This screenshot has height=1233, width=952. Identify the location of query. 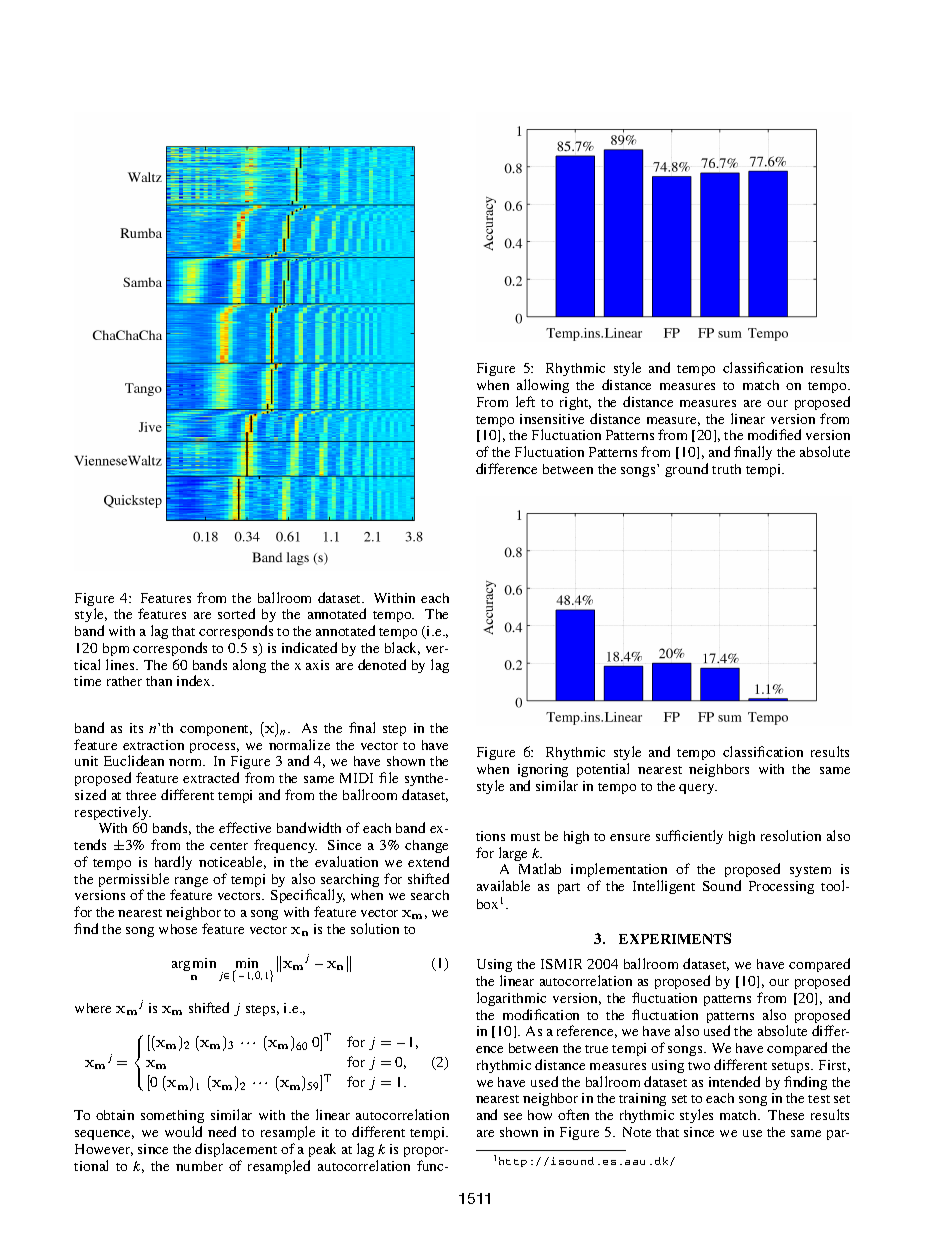
(698, 789).
